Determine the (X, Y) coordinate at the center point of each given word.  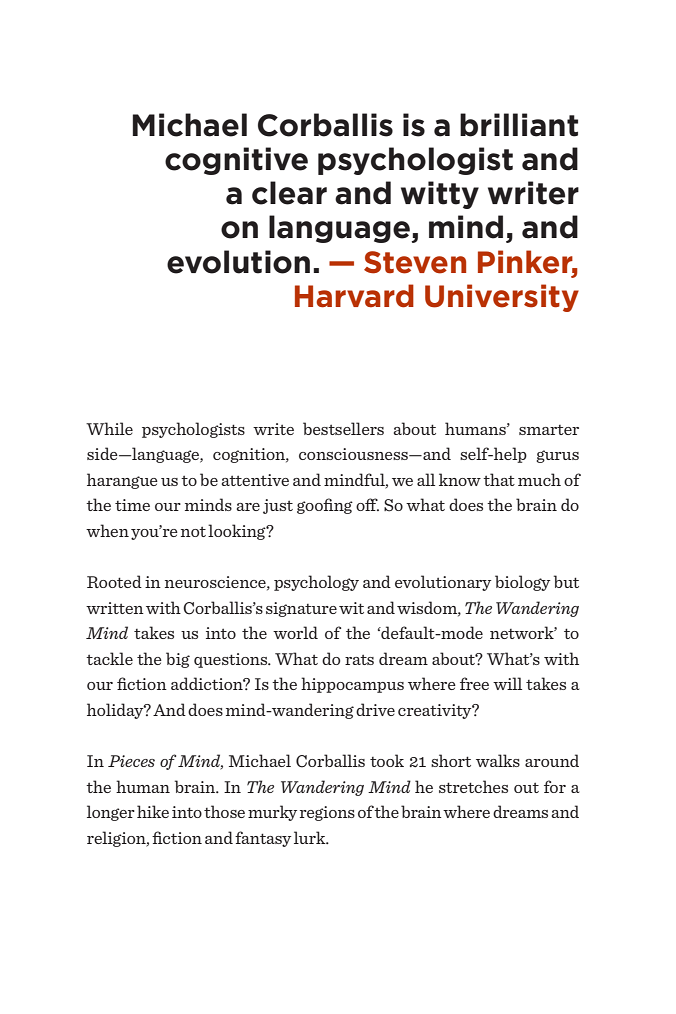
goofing (325, 506)
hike (153, 811)
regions (327, 813)
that (499, 479)
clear (289, 193)
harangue (122, 481)
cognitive (236, 161)
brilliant (519, 125)
